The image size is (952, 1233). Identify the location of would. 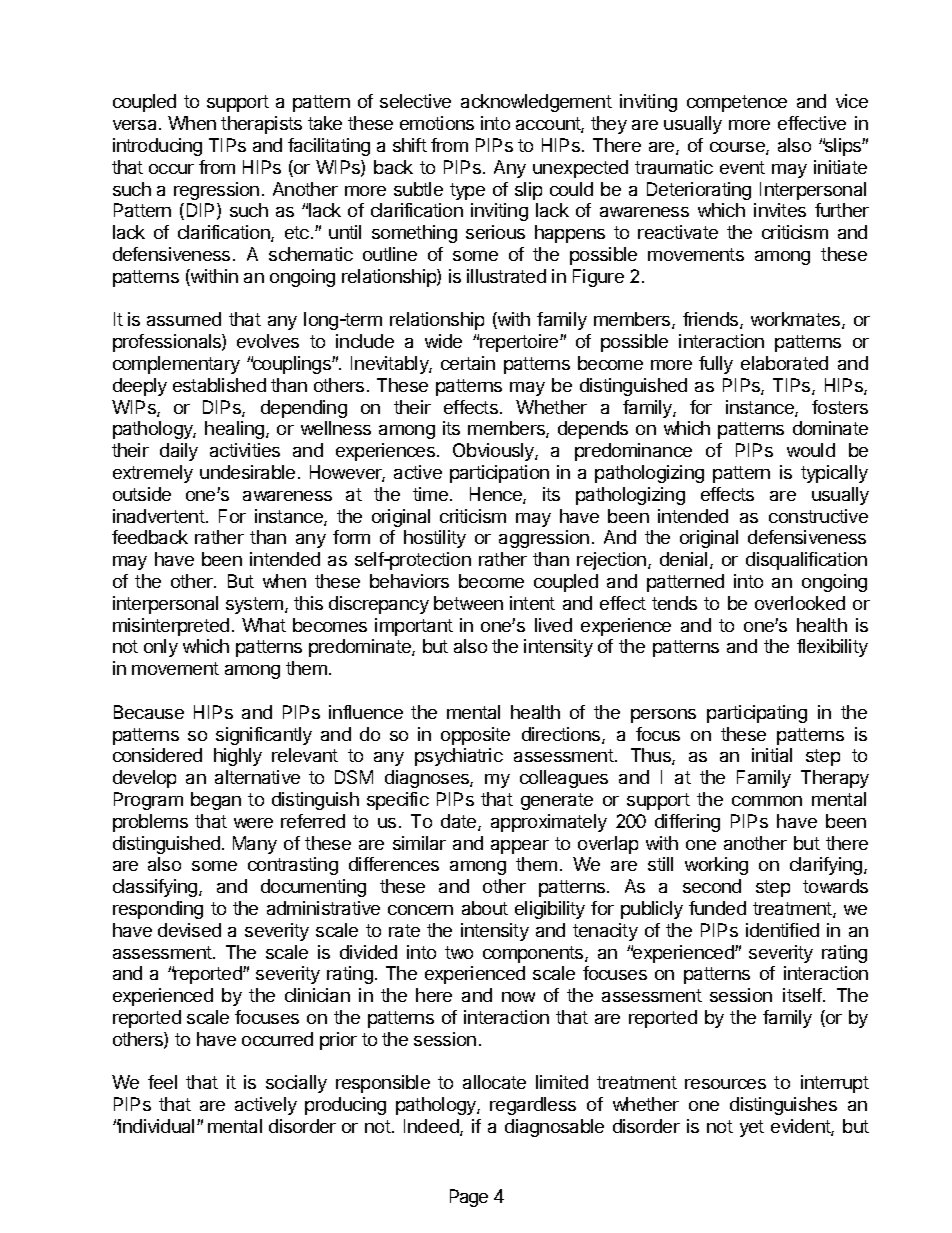
(811, 450).
